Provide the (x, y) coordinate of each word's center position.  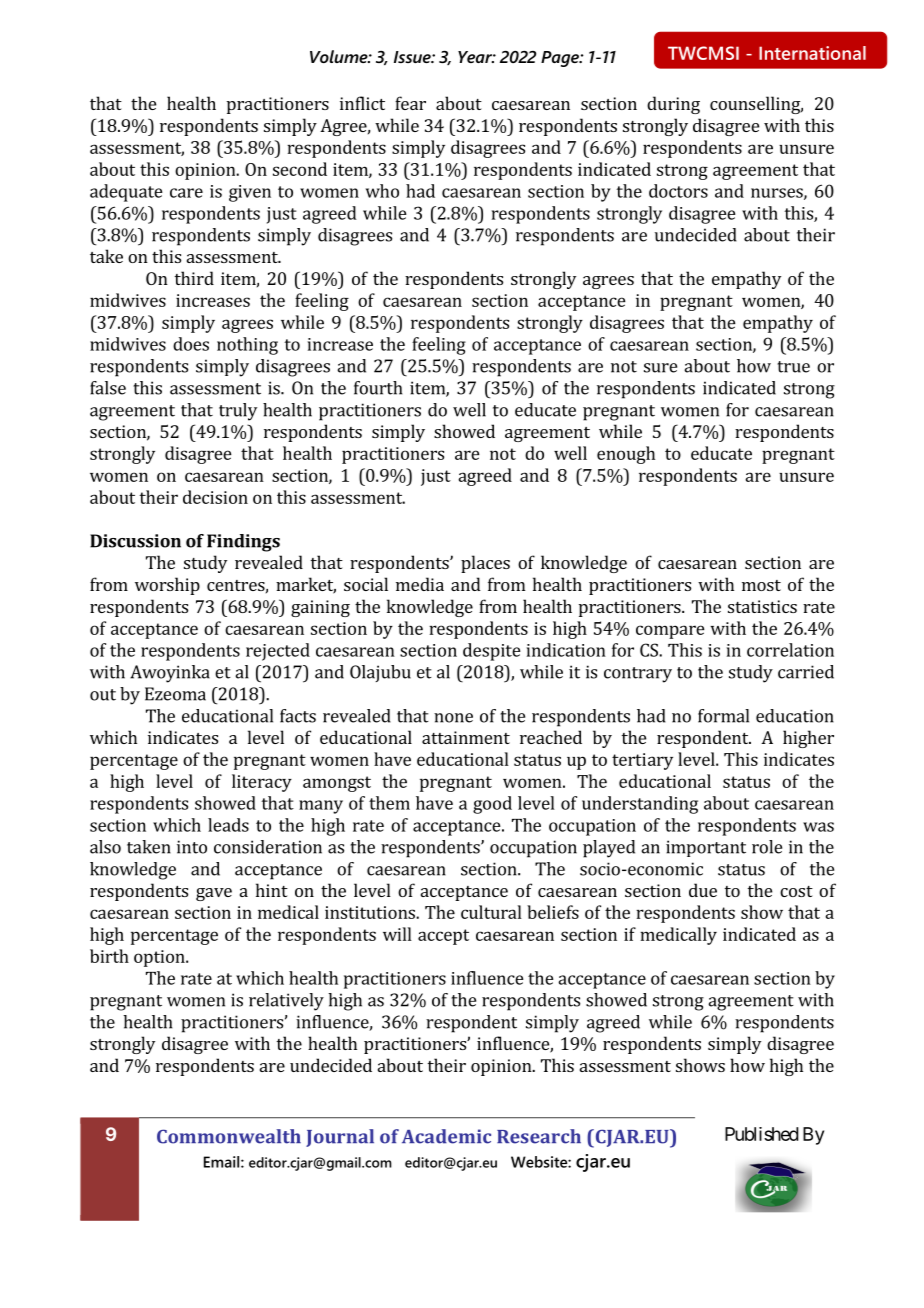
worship (167, 586)
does (191, 344)
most (761, 585)
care (186, 193)
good (492, 805)
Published (762, 1134)
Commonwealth (229, 1136)
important (706, 848)
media (420, 584)
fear (410, 103)
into (192, 847)
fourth (378, 388)
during (673, 105)
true (793, 367)
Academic (446, 1136)
